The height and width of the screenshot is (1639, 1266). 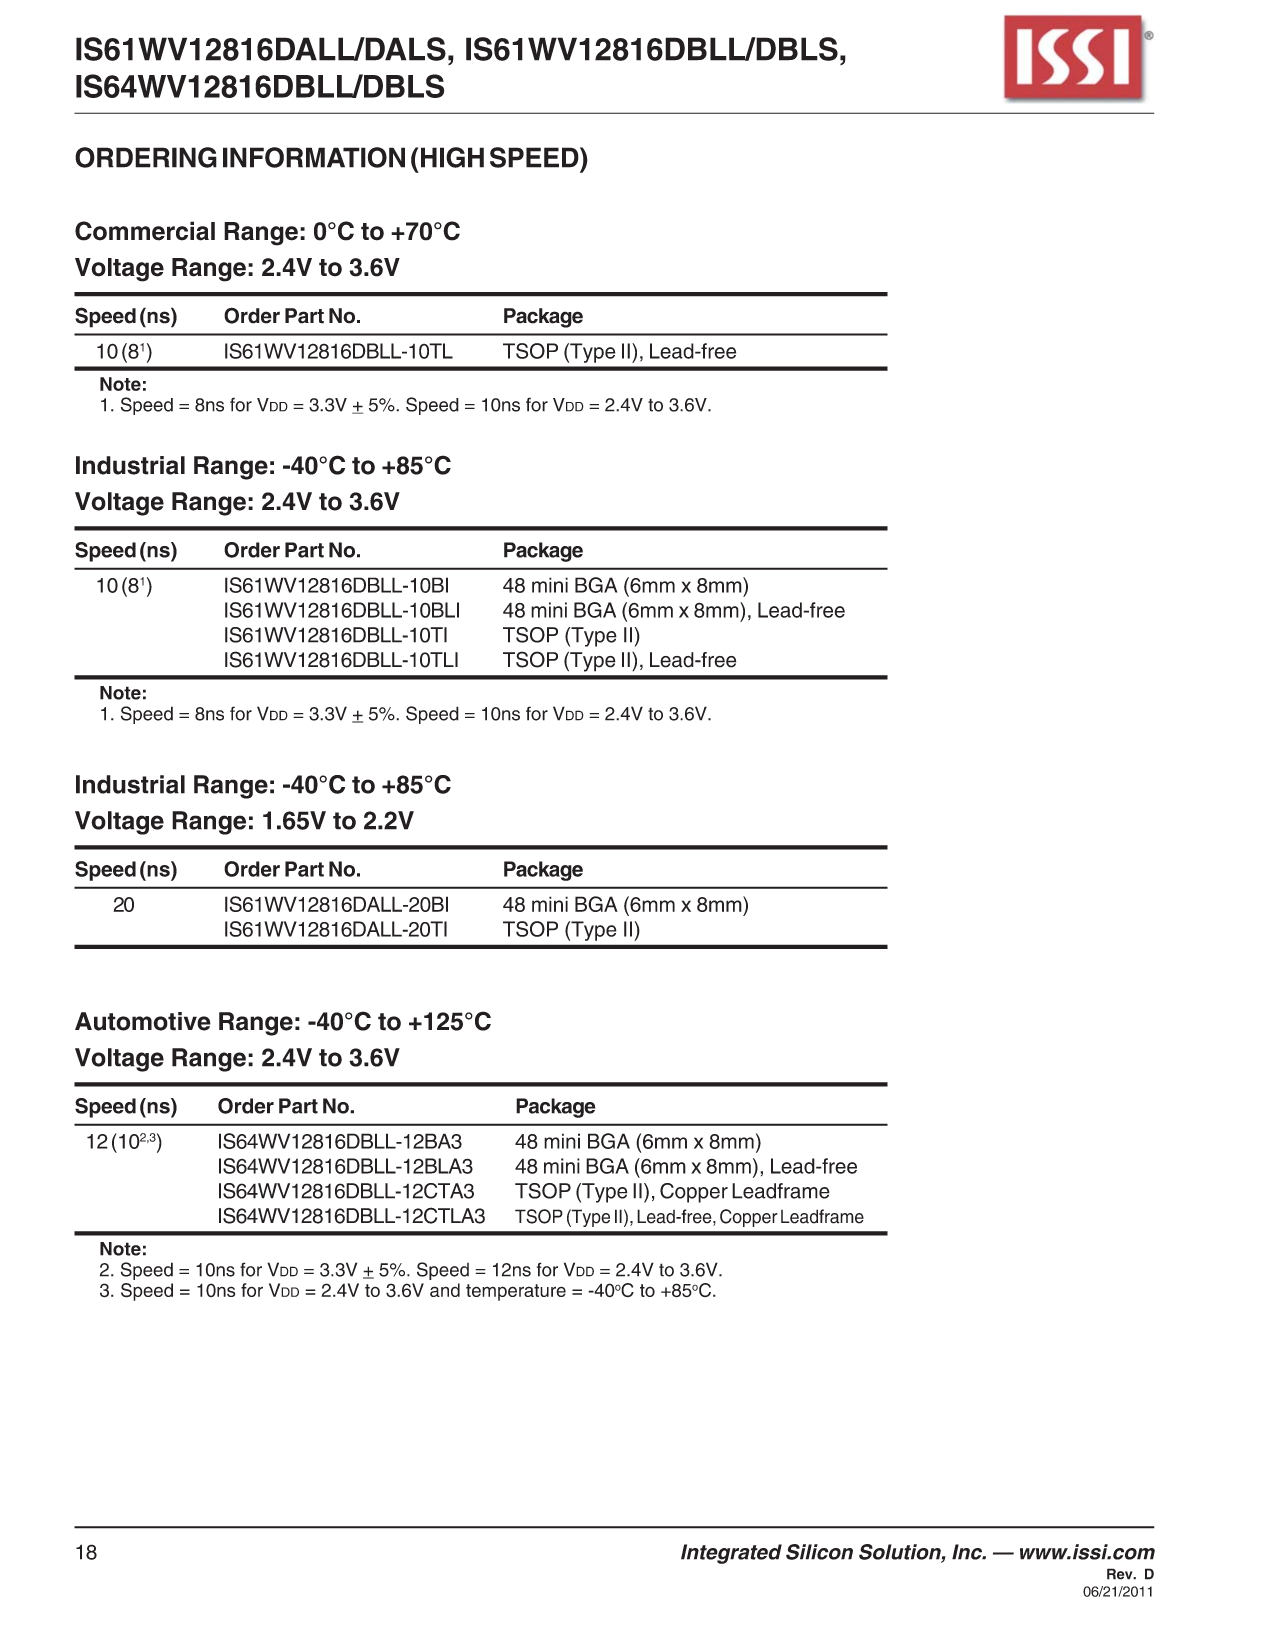 What do you see at coordinates (143, 1021) in the screenshot?
I see `Automotive` at bounding box center [143, 1021].
